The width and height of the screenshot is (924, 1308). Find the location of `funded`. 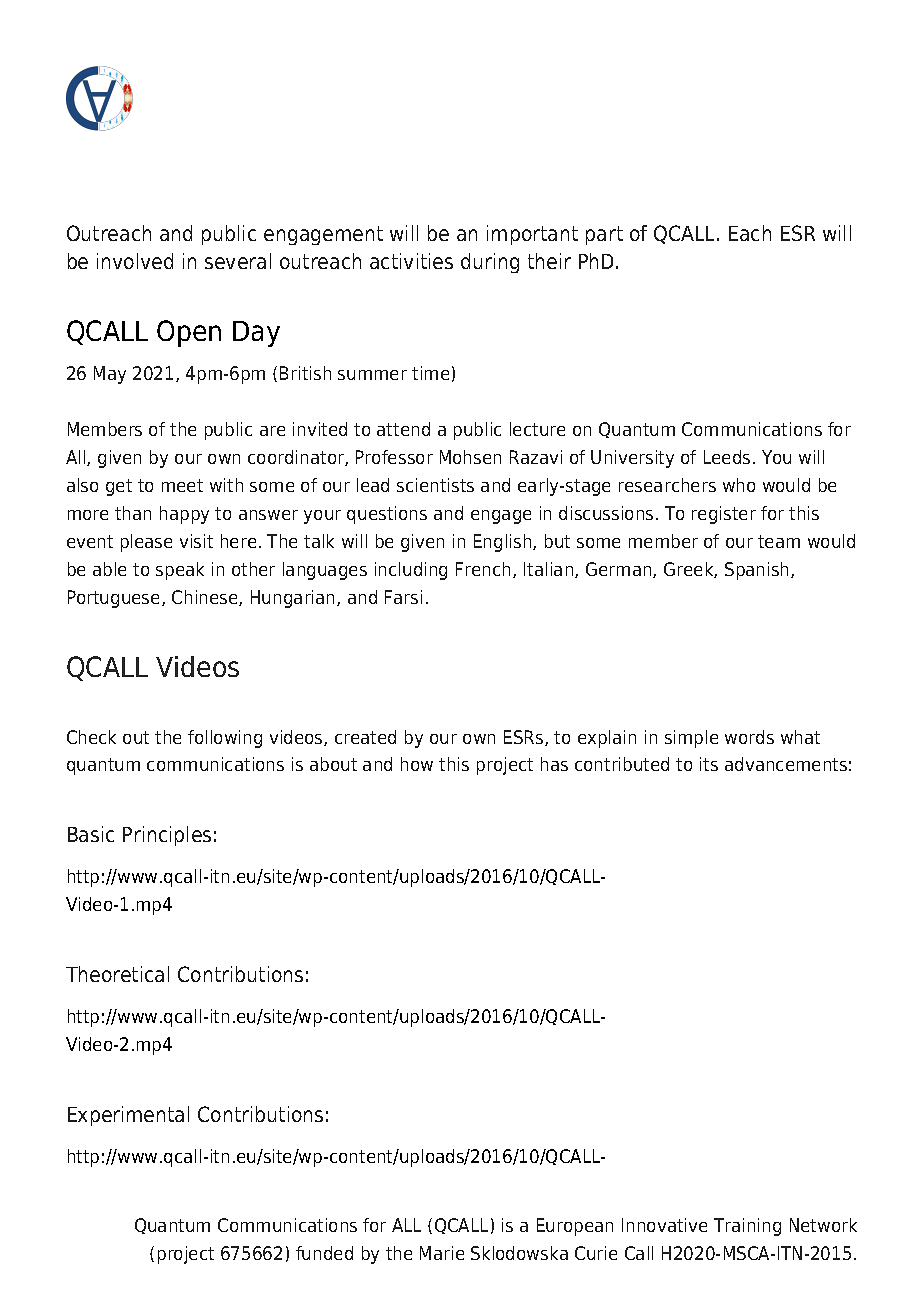

funded is located at coordinates (324, 1253).
